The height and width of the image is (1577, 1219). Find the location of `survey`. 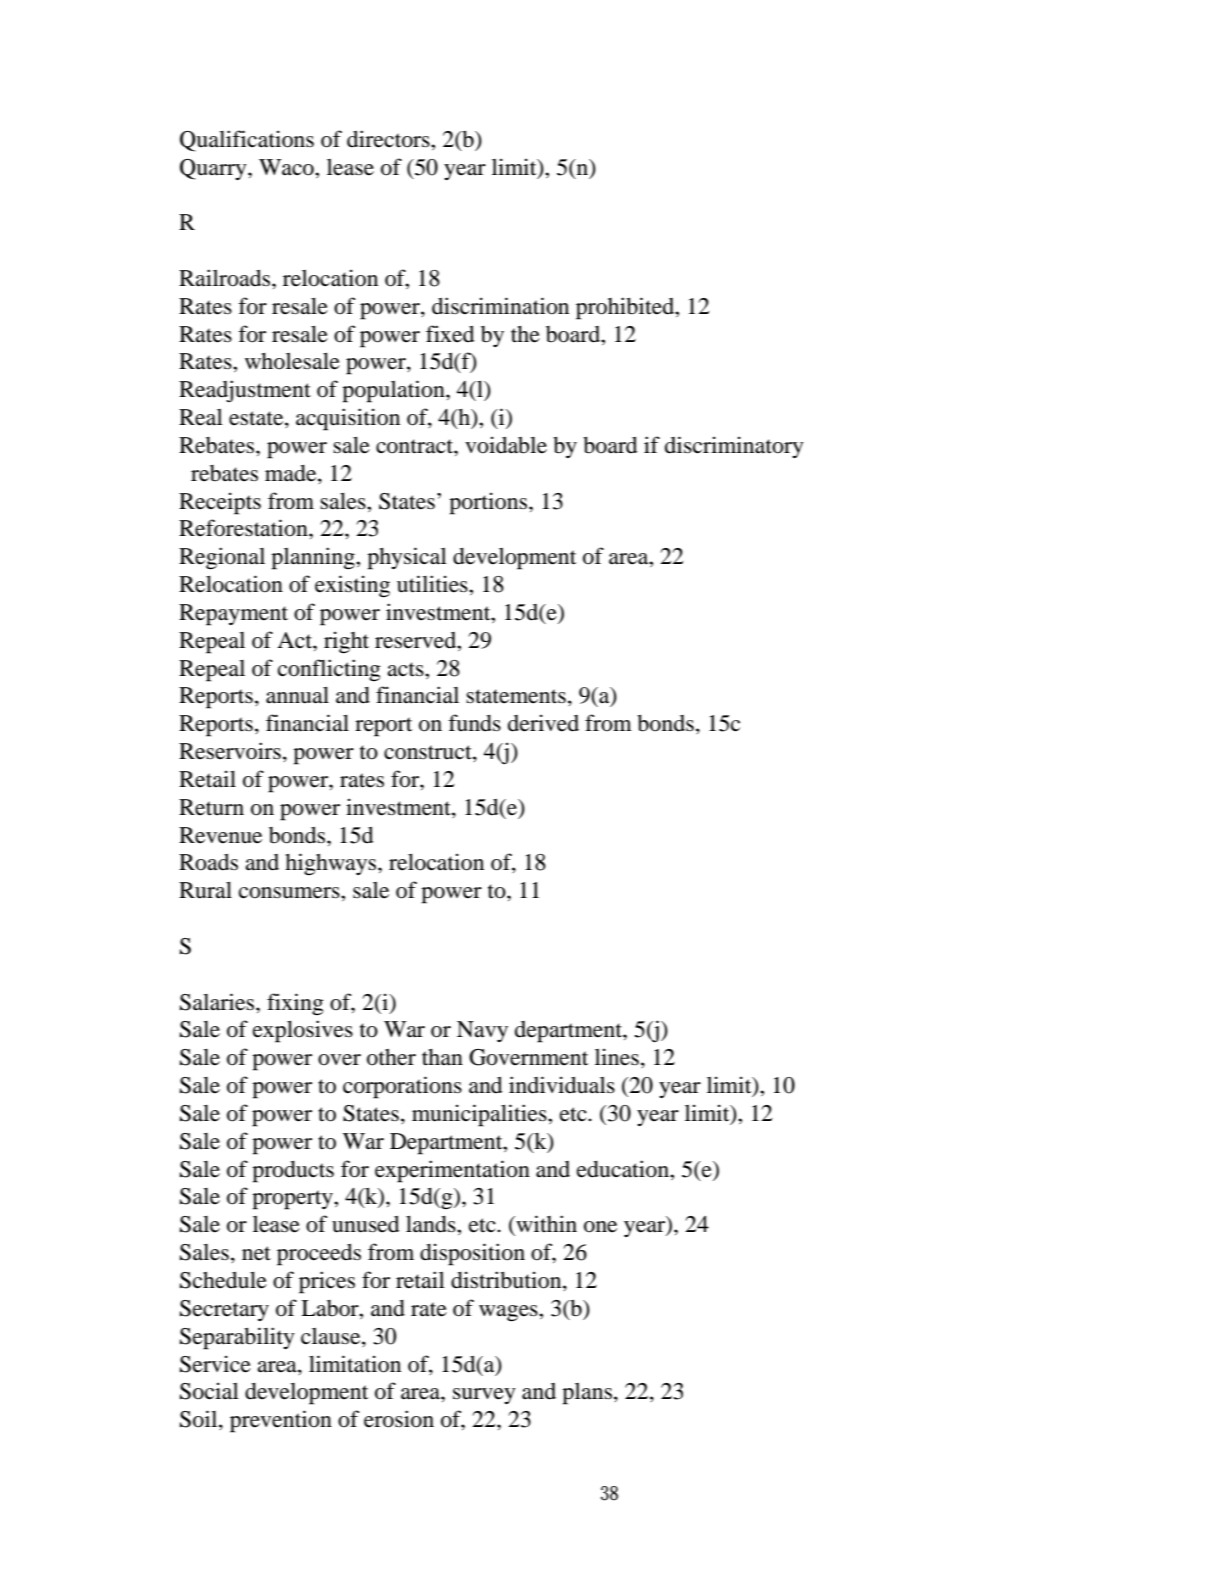

survey is located at coordinates (484, 1396).
